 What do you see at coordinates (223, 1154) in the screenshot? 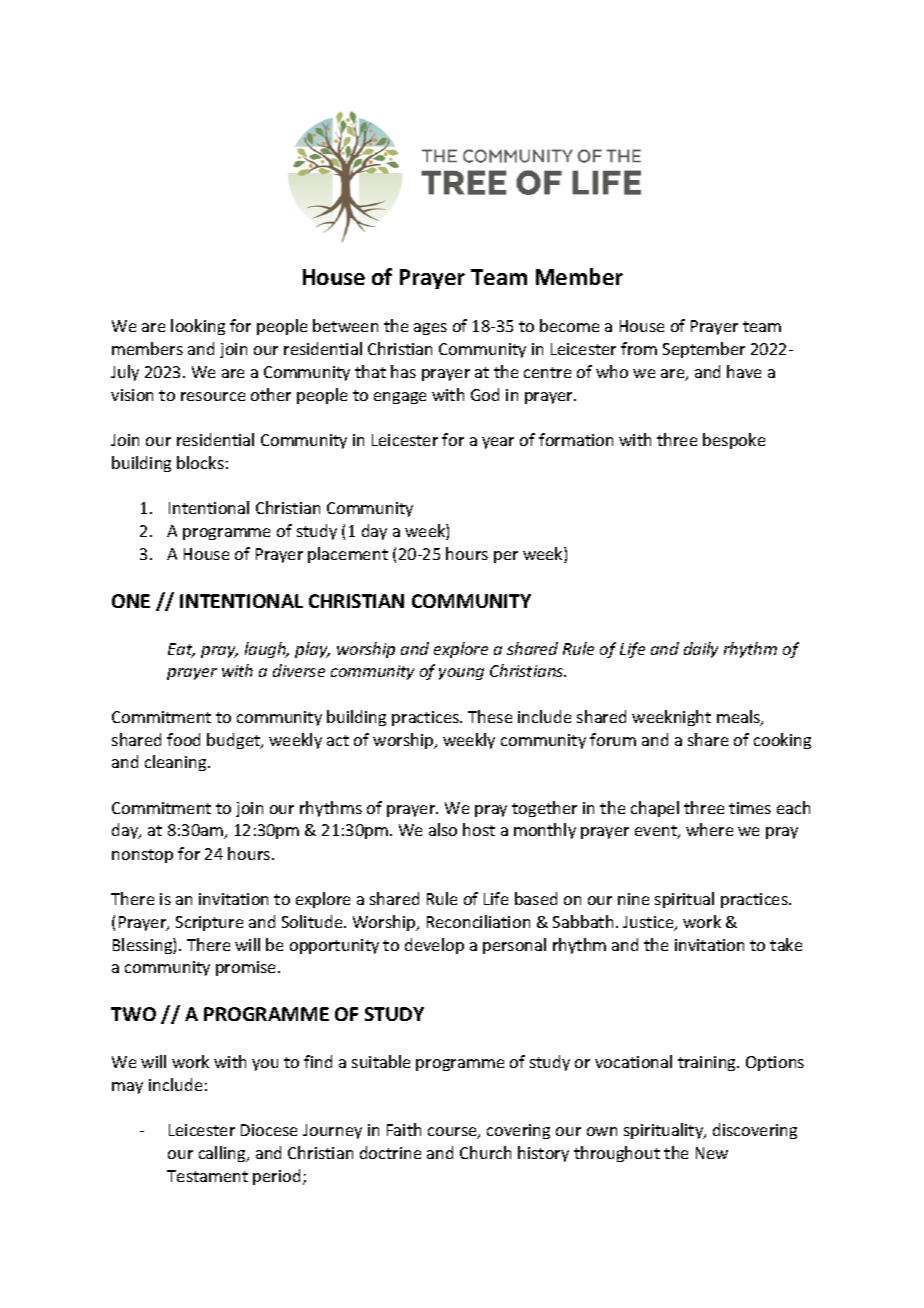
I see `calling` at bounding box center [223, 1154].
